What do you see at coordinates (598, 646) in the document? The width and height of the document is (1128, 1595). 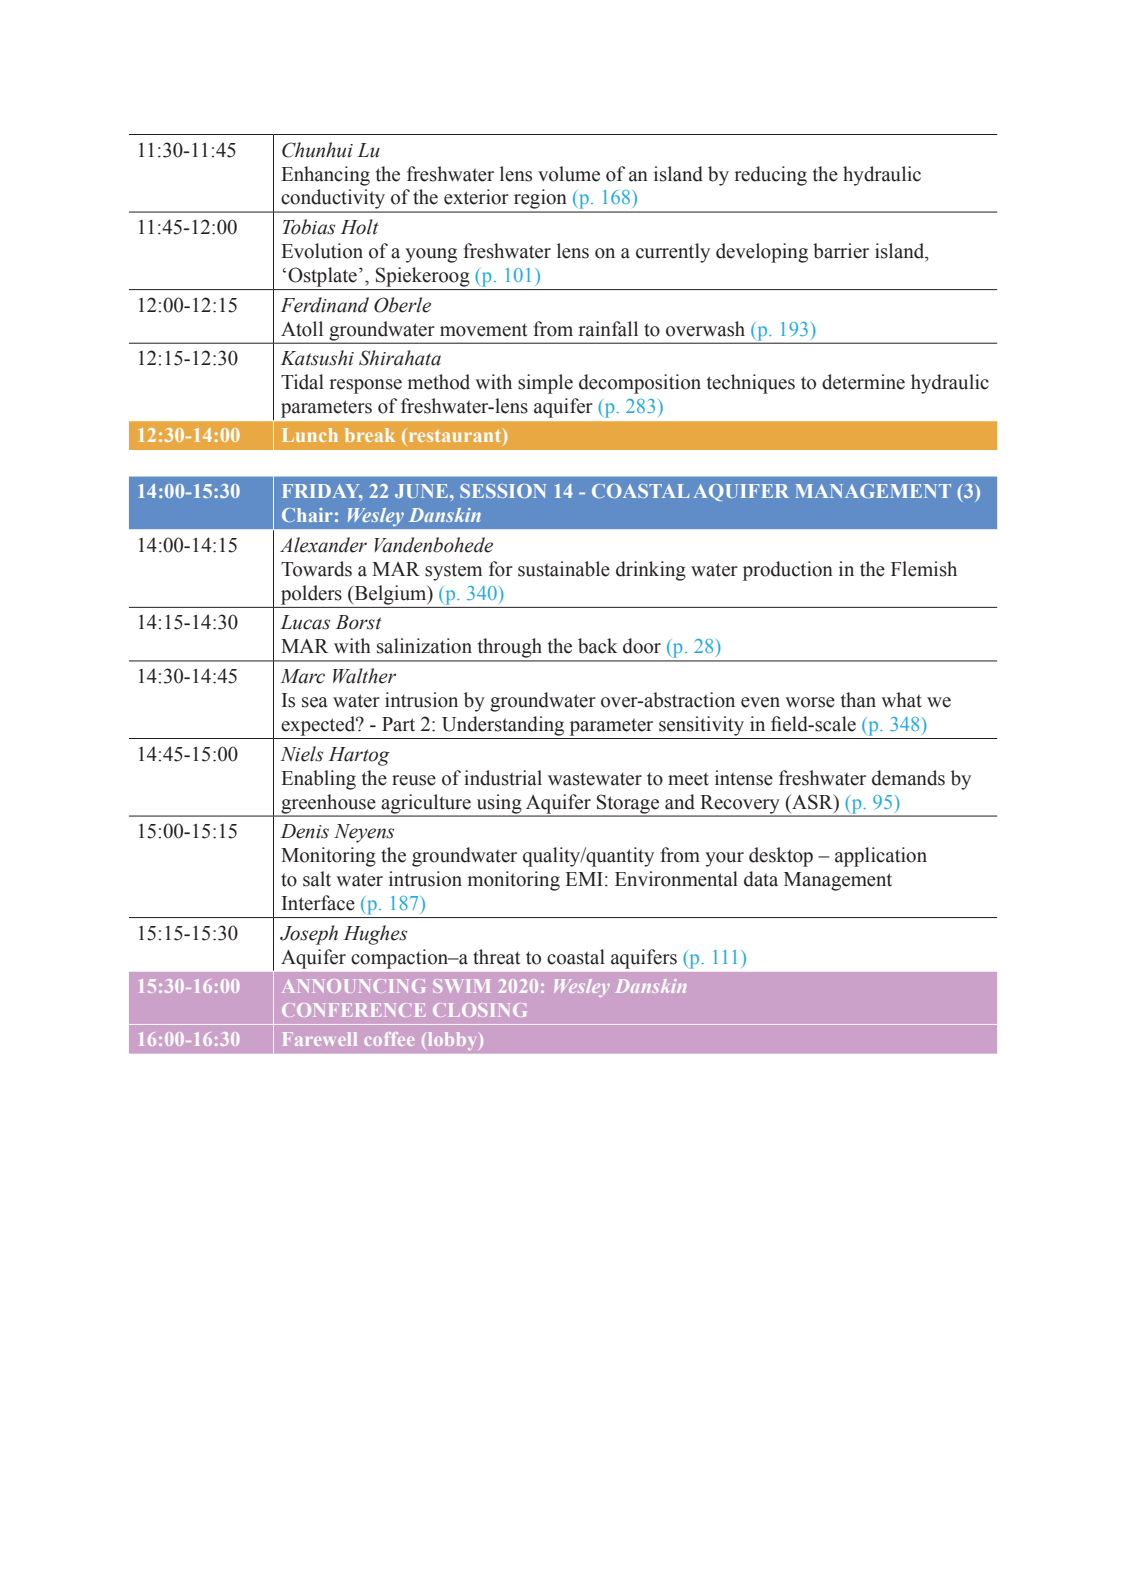 I see `back` at bounding box center [598, 646].
